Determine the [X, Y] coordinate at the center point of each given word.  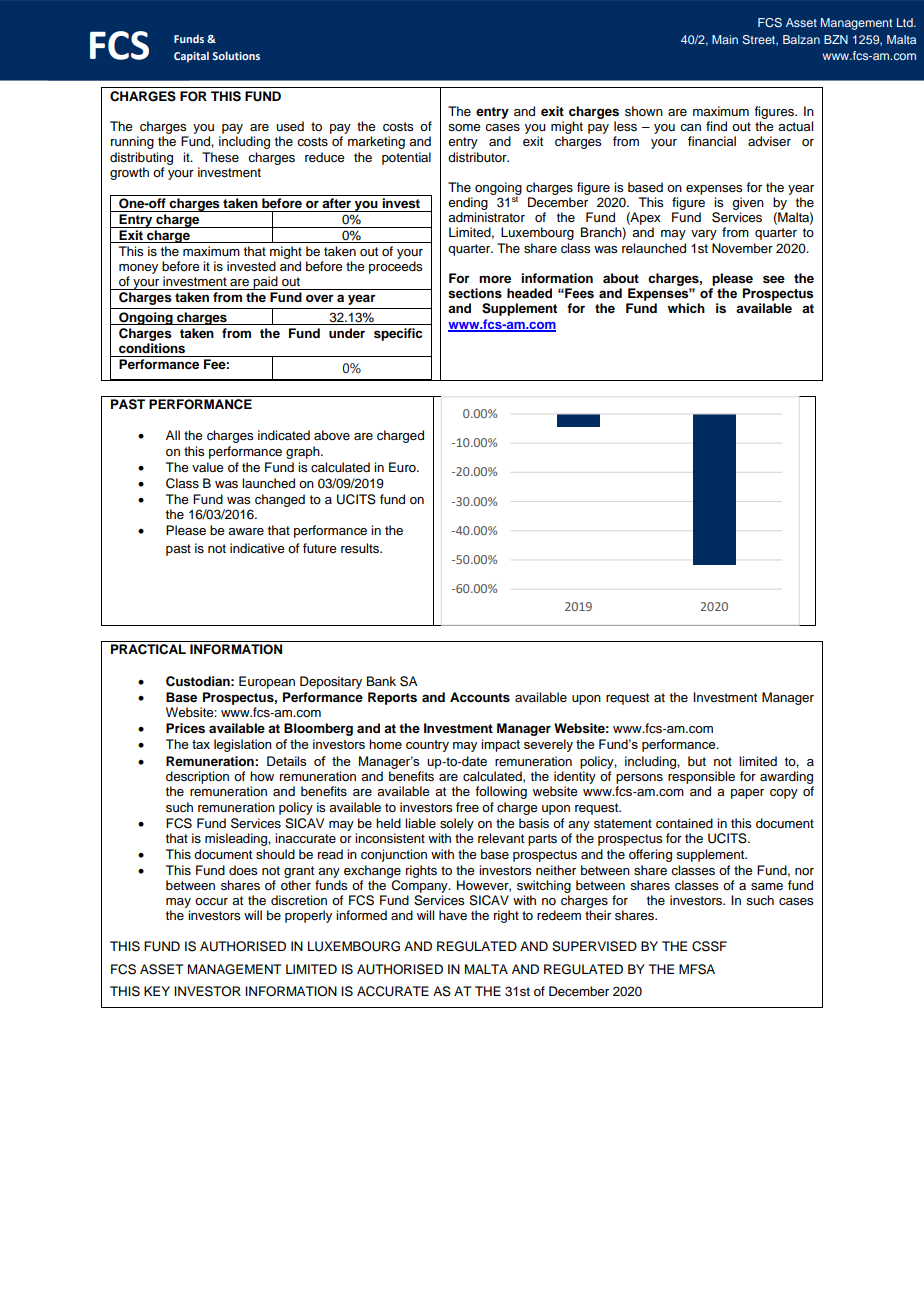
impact [500, 745]
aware [246, 531]
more [495, 279]
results [361, 548]
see [774, 279]
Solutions [236, 55]
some [464, 128]
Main [725, 39]
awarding [786, 777]
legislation [243, 745]
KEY [157, 991]
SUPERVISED [594, 946]
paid [265, 283]
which [686, 308]
